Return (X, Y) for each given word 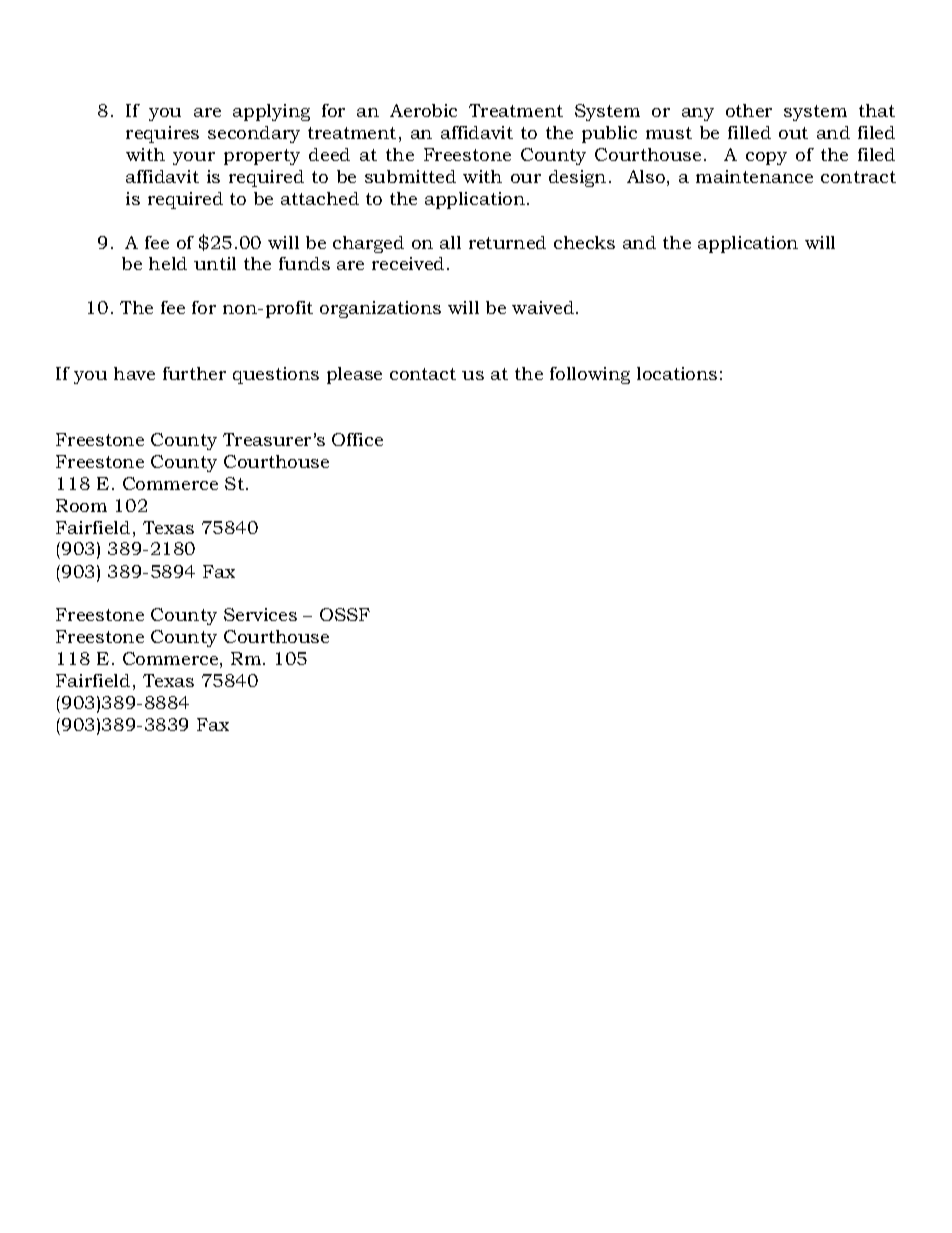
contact (423, 374)
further (194, 373)
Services (260, 614)
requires (162, 134)
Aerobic (423, 110)
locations (677, 373)
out (793, 133)
